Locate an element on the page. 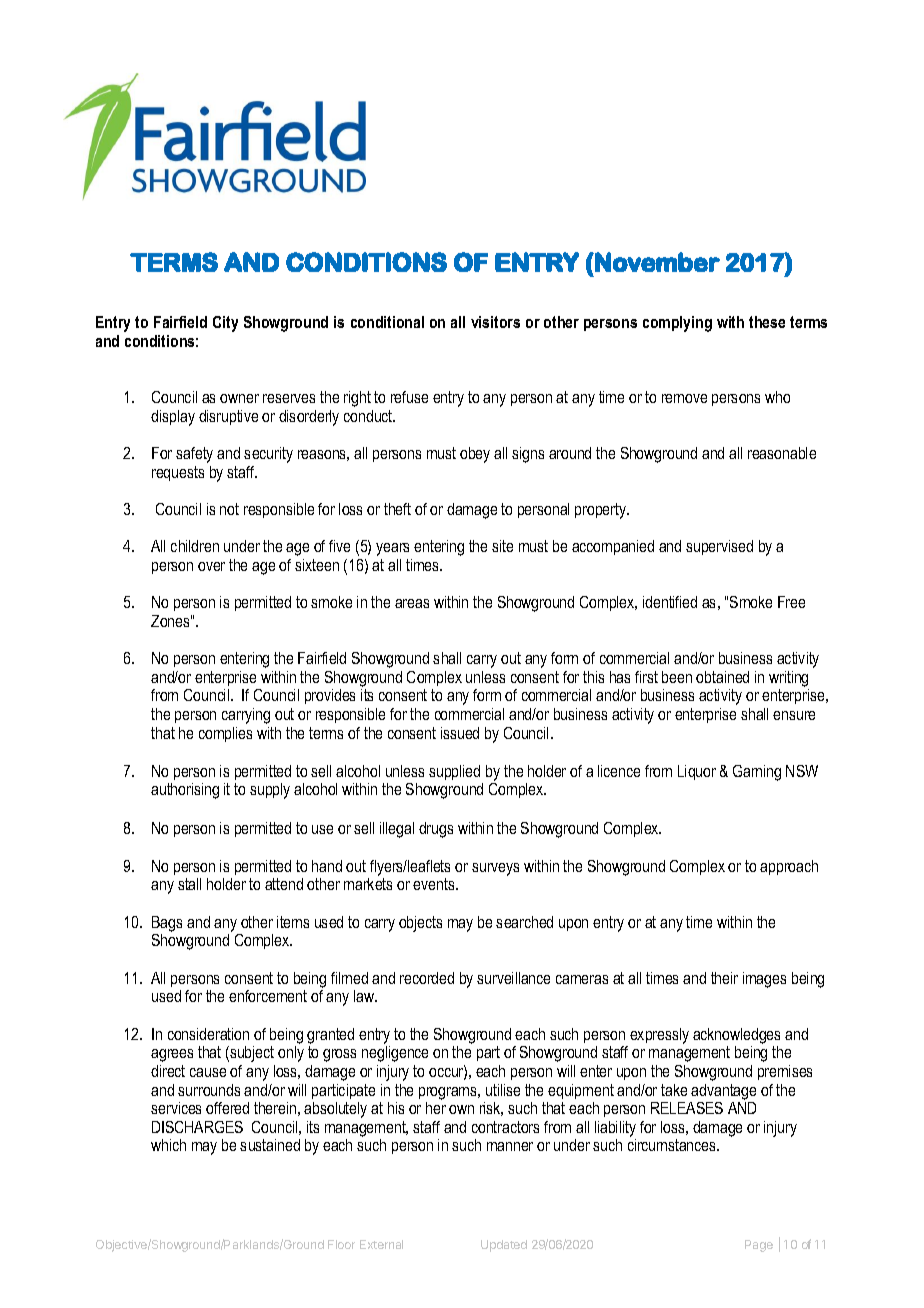 Image resolution: width=924 pixels, height=1308 pixels. site is located at coordinates (502, 546).
